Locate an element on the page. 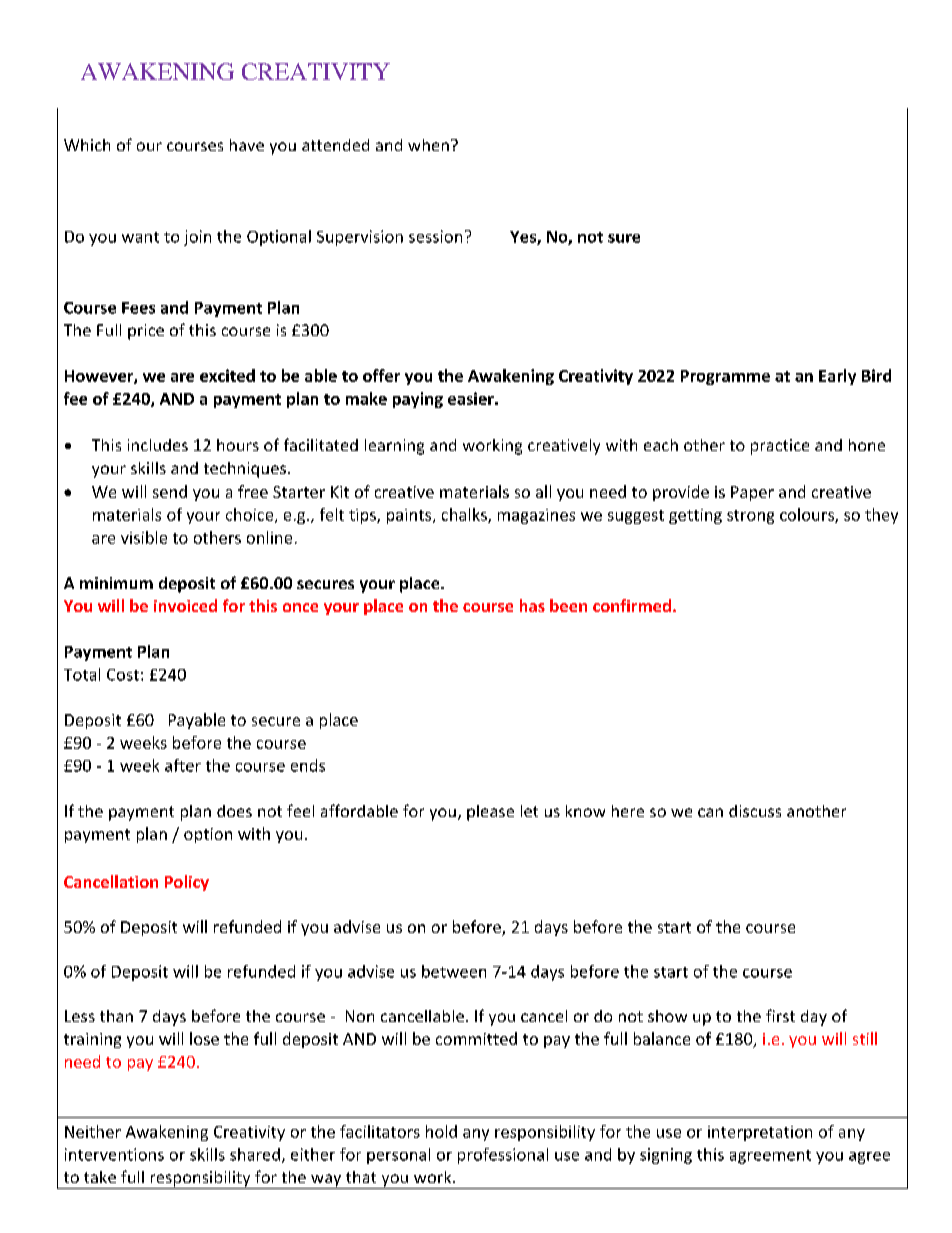 This page has width=952, height=1233. confirmed is located at coordinates (632, 605).
